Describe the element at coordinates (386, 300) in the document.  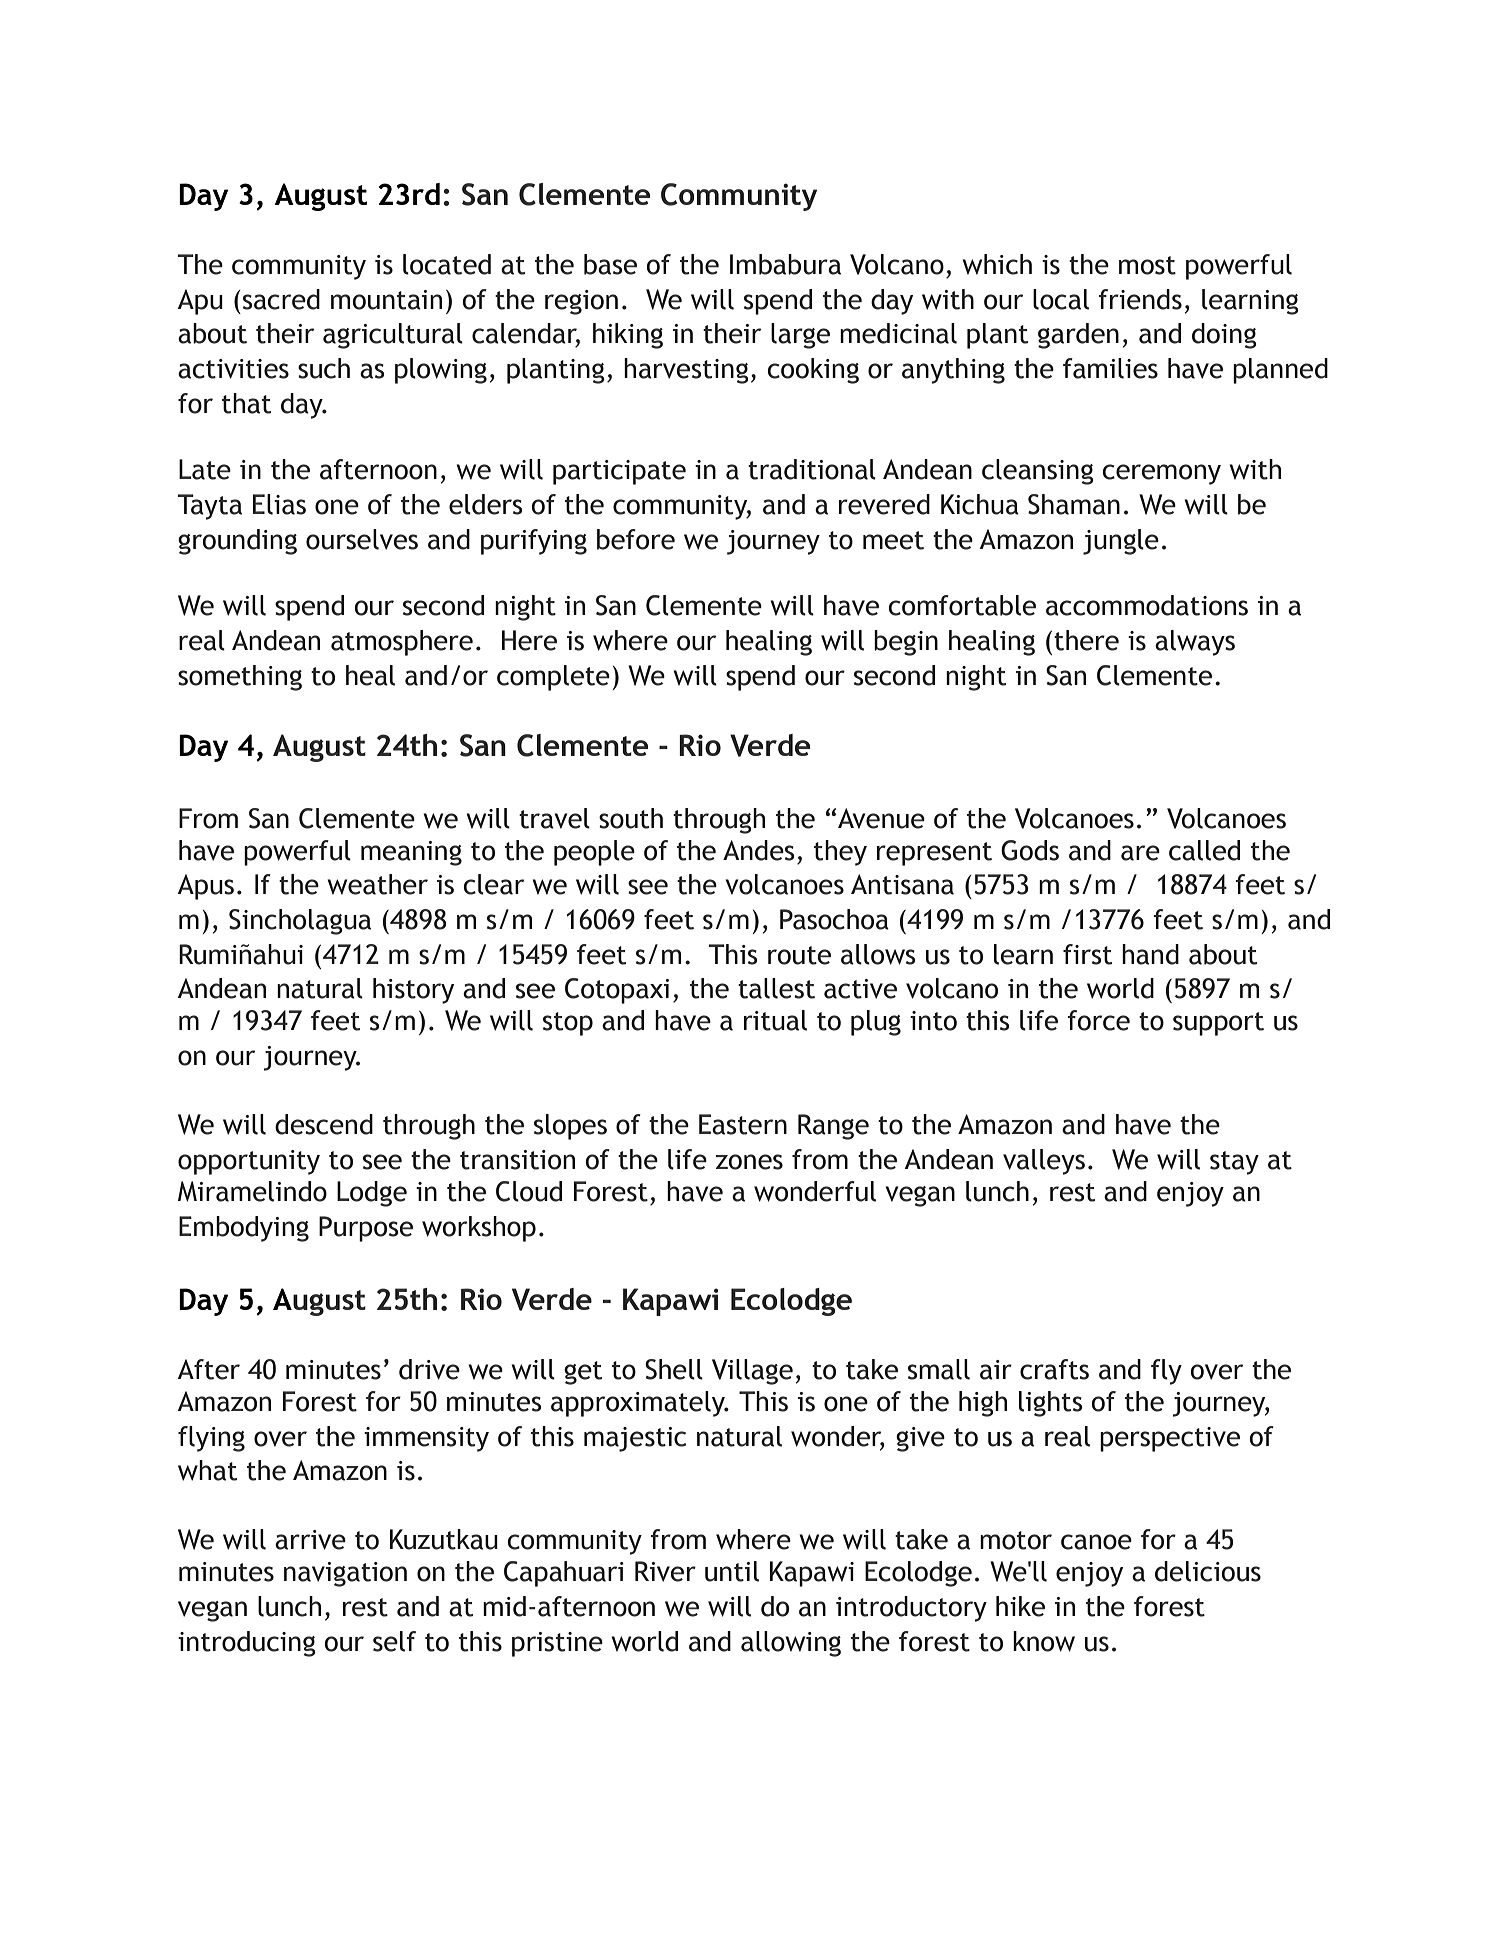
I see `mountain` at that location.
